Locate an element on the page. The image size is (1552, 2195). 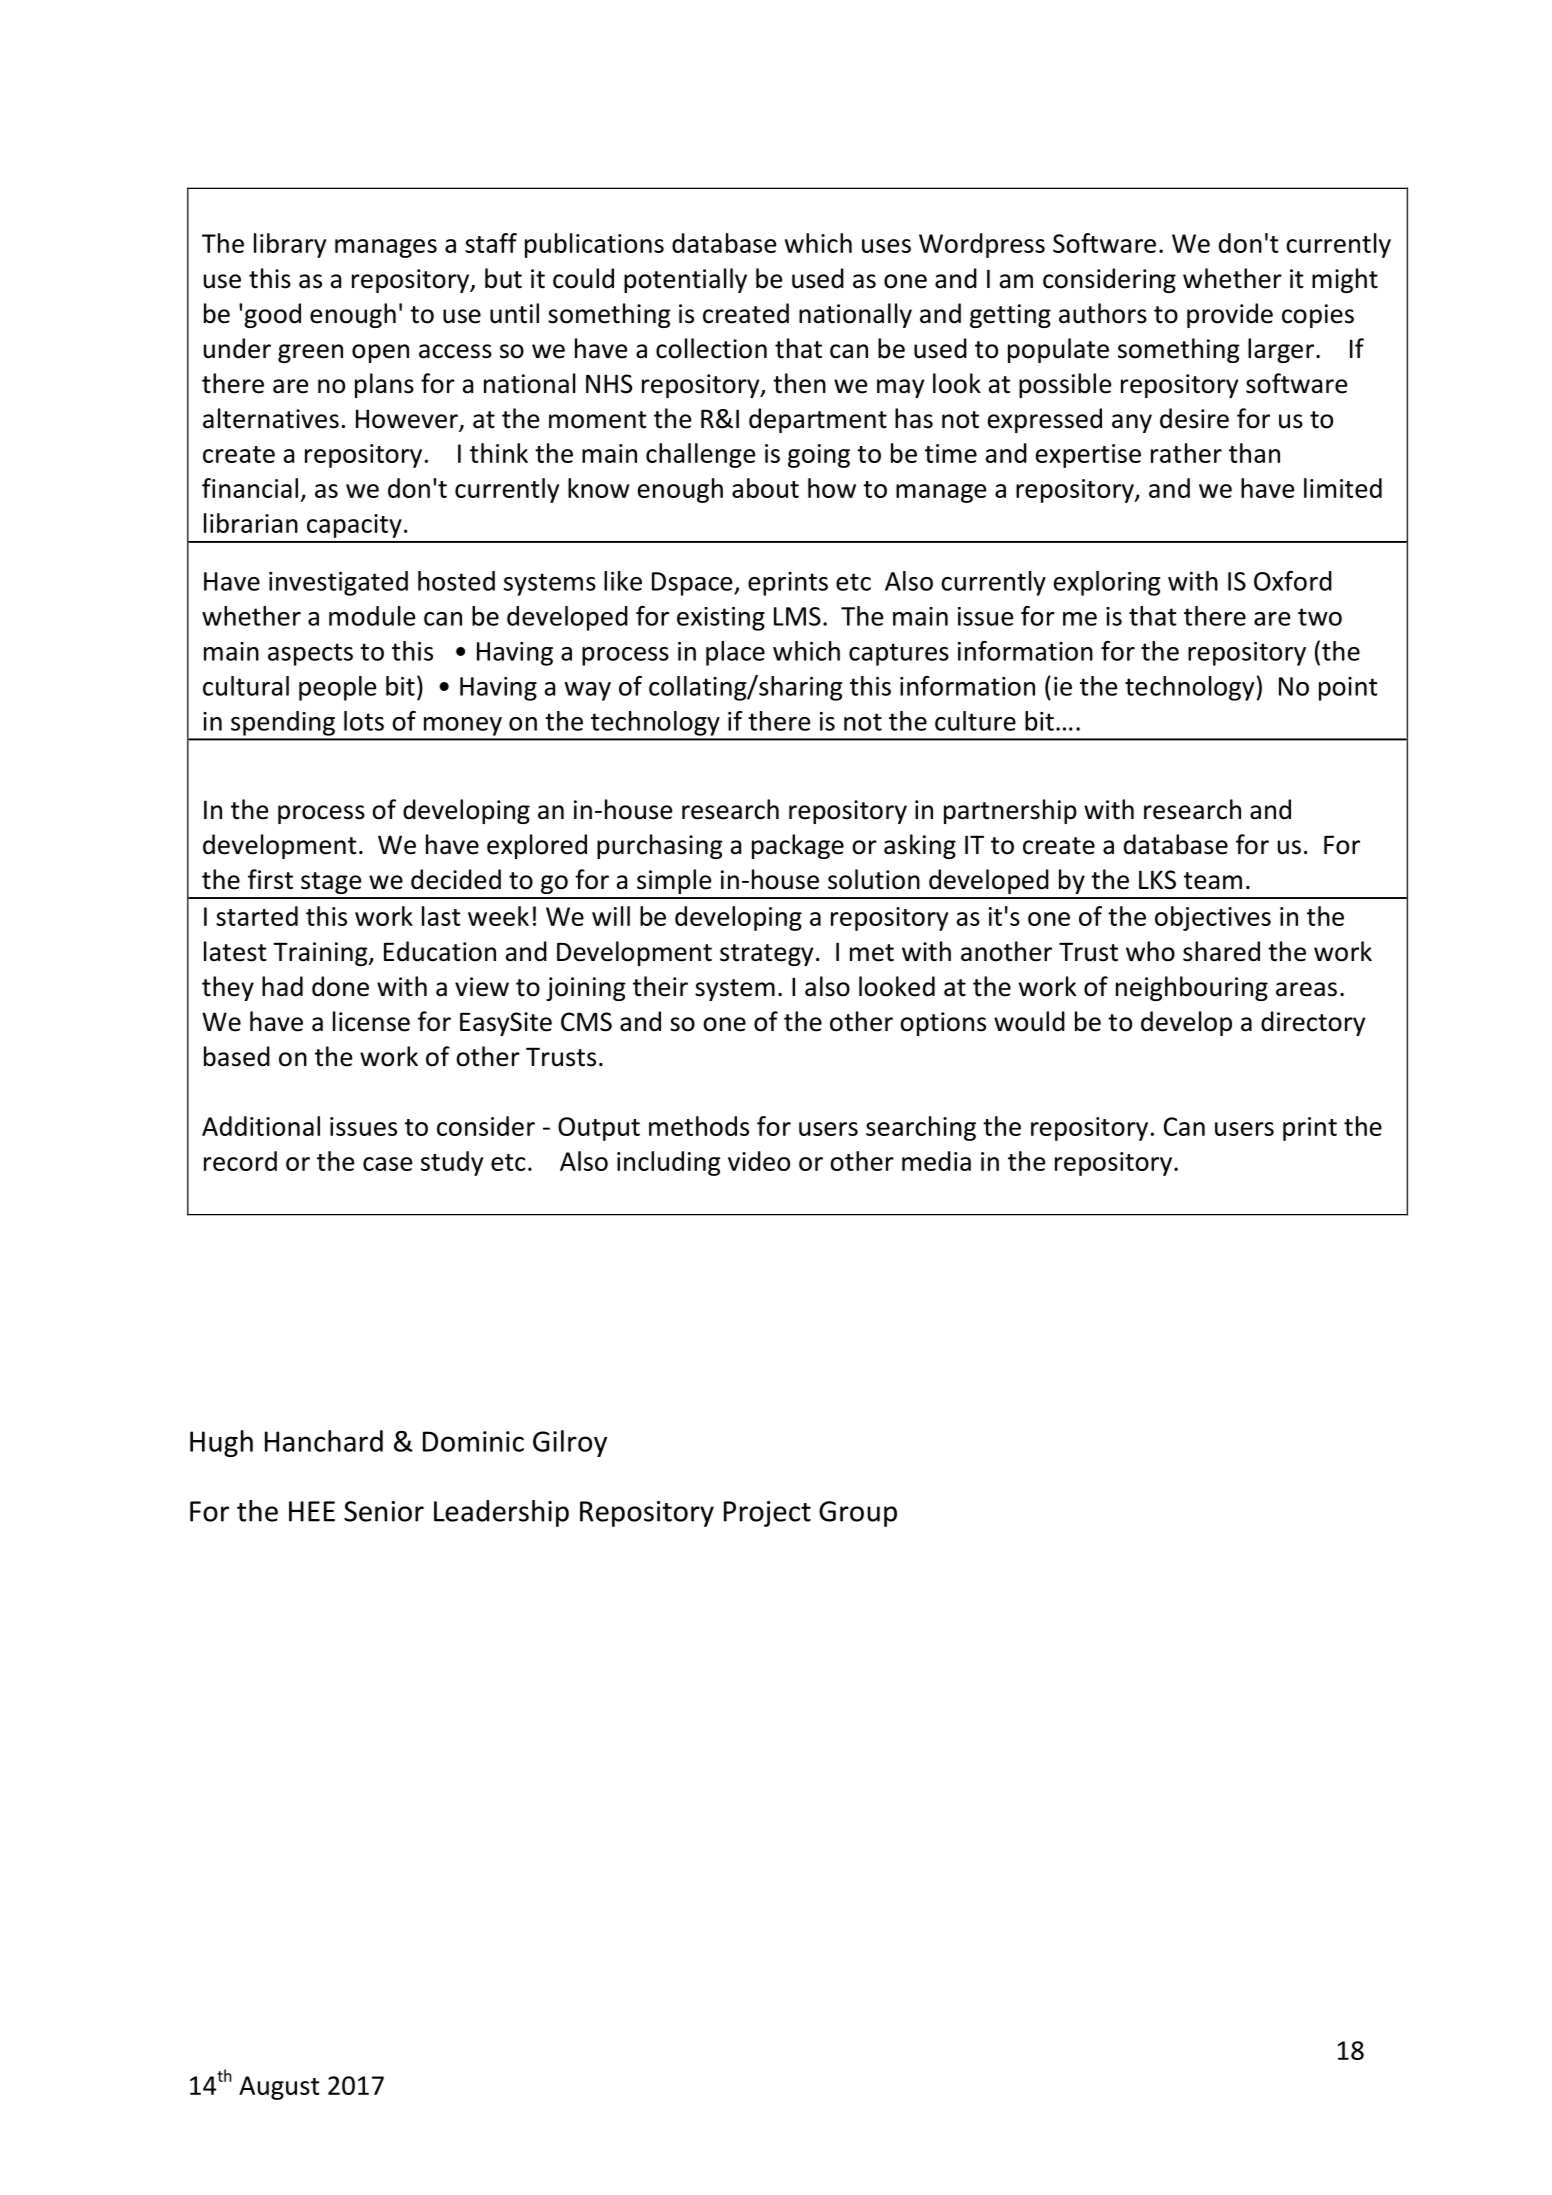
directory is located at coordinates (1313, 1023).
